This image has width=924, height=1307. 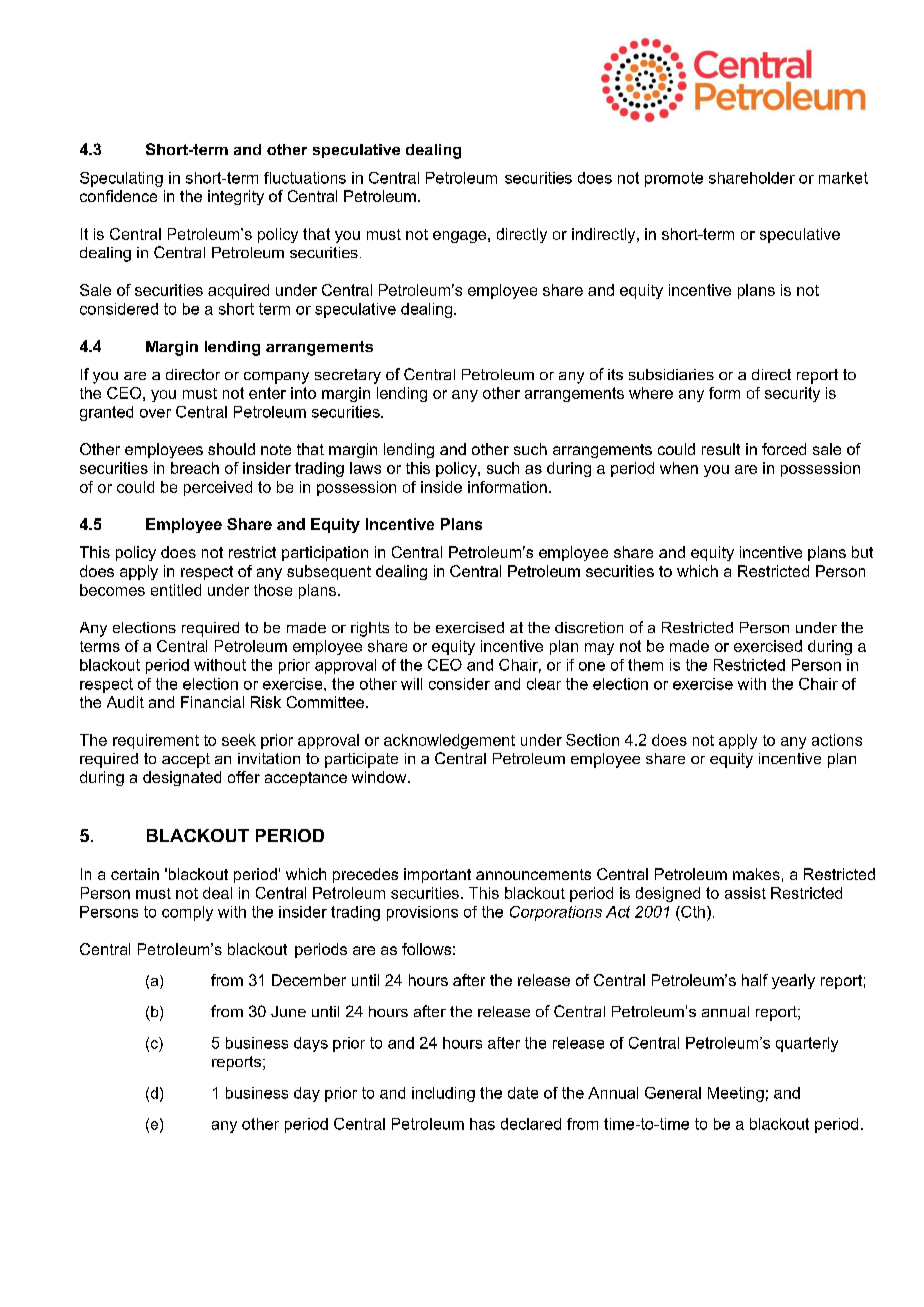 I want to click on clear, so click(x=544, y=684).
